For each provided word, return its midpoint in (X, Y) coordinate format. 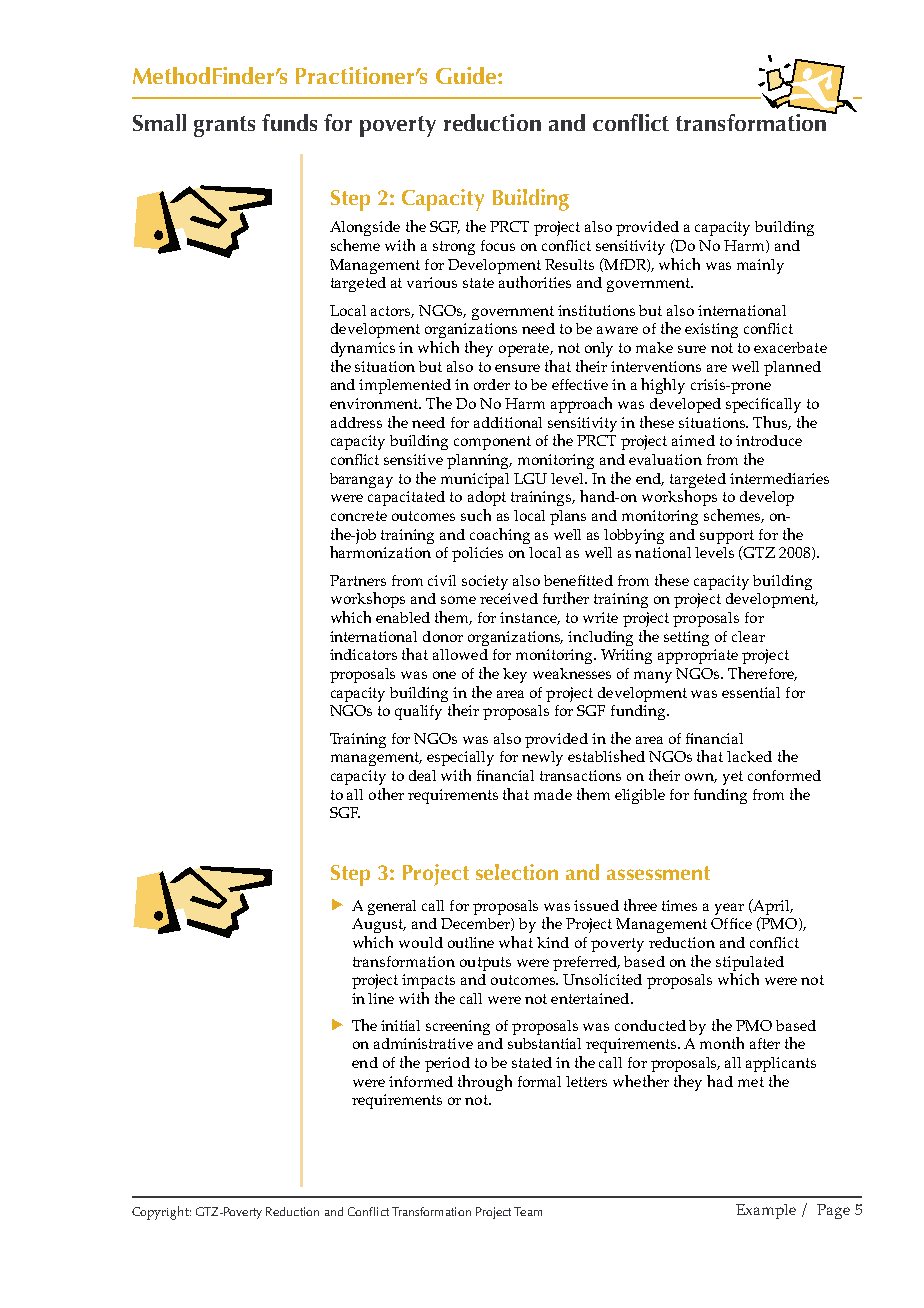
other (386, 794)
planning (479, 461)
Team (528, 1211)
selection (517, 872)
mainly (760, 266)
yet (733, 778)
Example (766, 1211)
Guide (467, 75)
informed (421, 1081)
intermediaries (779, 478)
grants (224, 126)
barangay (361, 480)
